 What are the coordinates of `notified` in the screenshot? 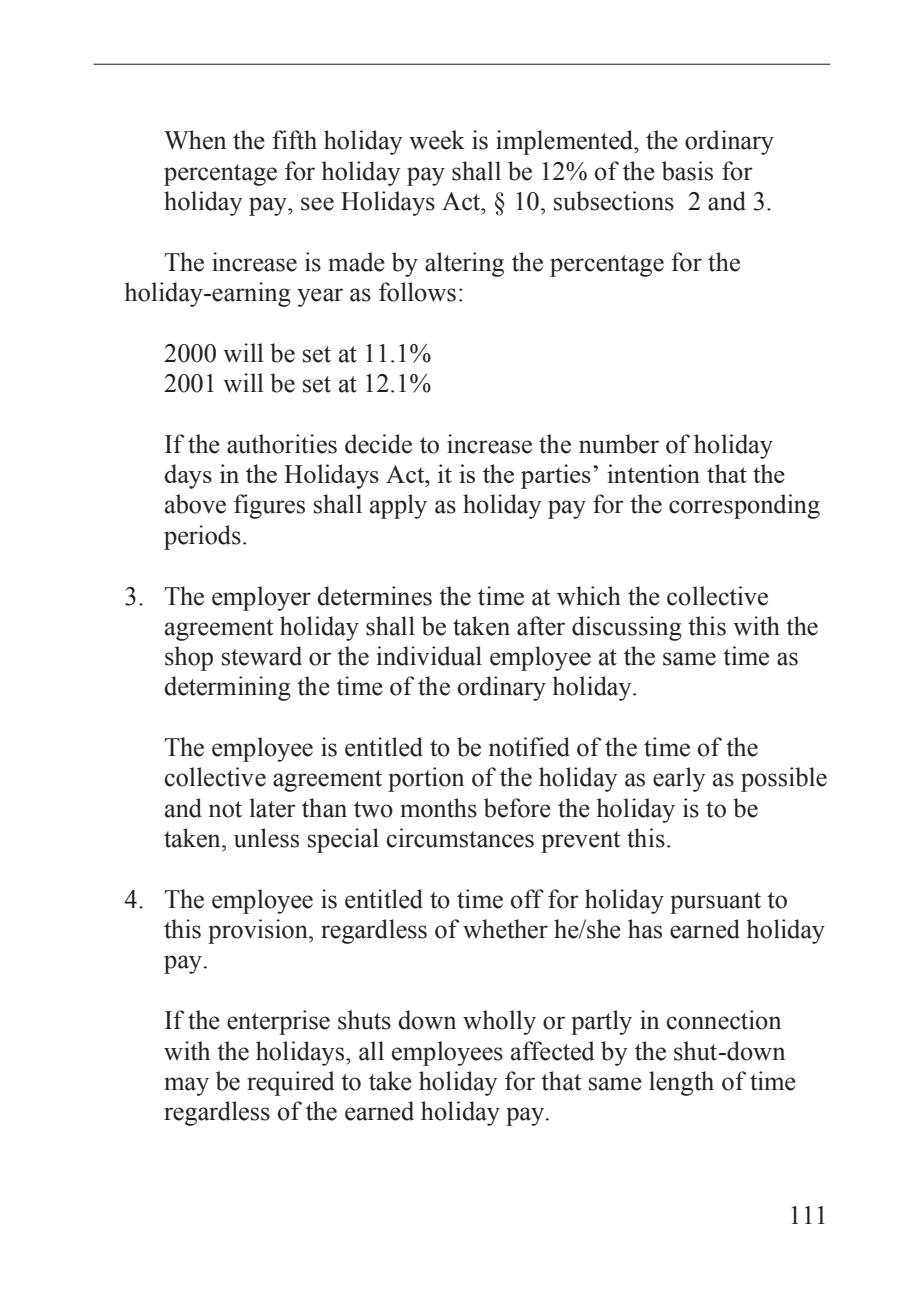 It's located at (529, 747).
